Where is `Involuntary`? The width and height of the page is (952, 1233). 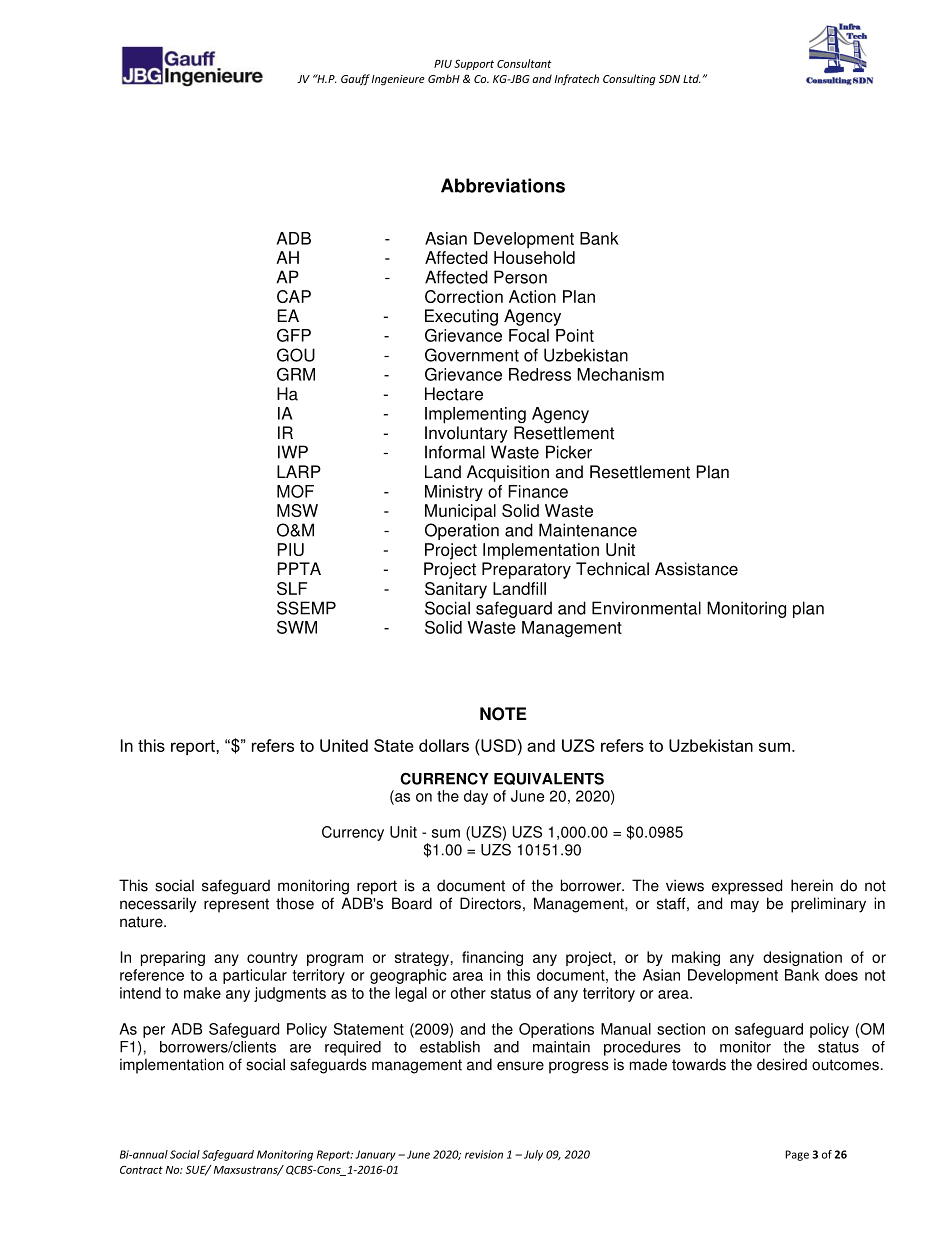 Involuntary is located at coordinates (466, 434).
